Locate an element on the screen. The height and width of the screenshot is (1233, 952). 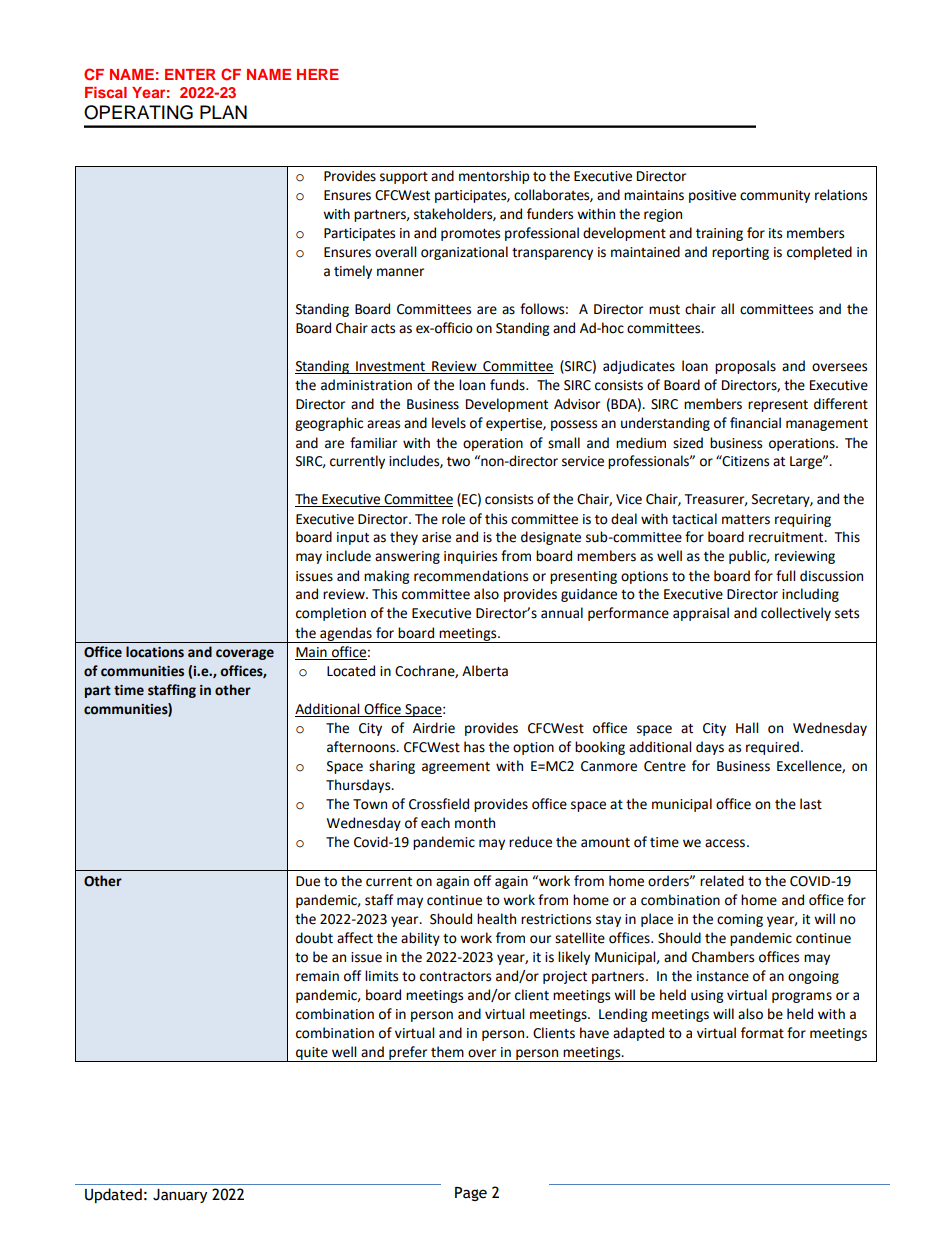
mentorship is located at coordinates (494, 177).
